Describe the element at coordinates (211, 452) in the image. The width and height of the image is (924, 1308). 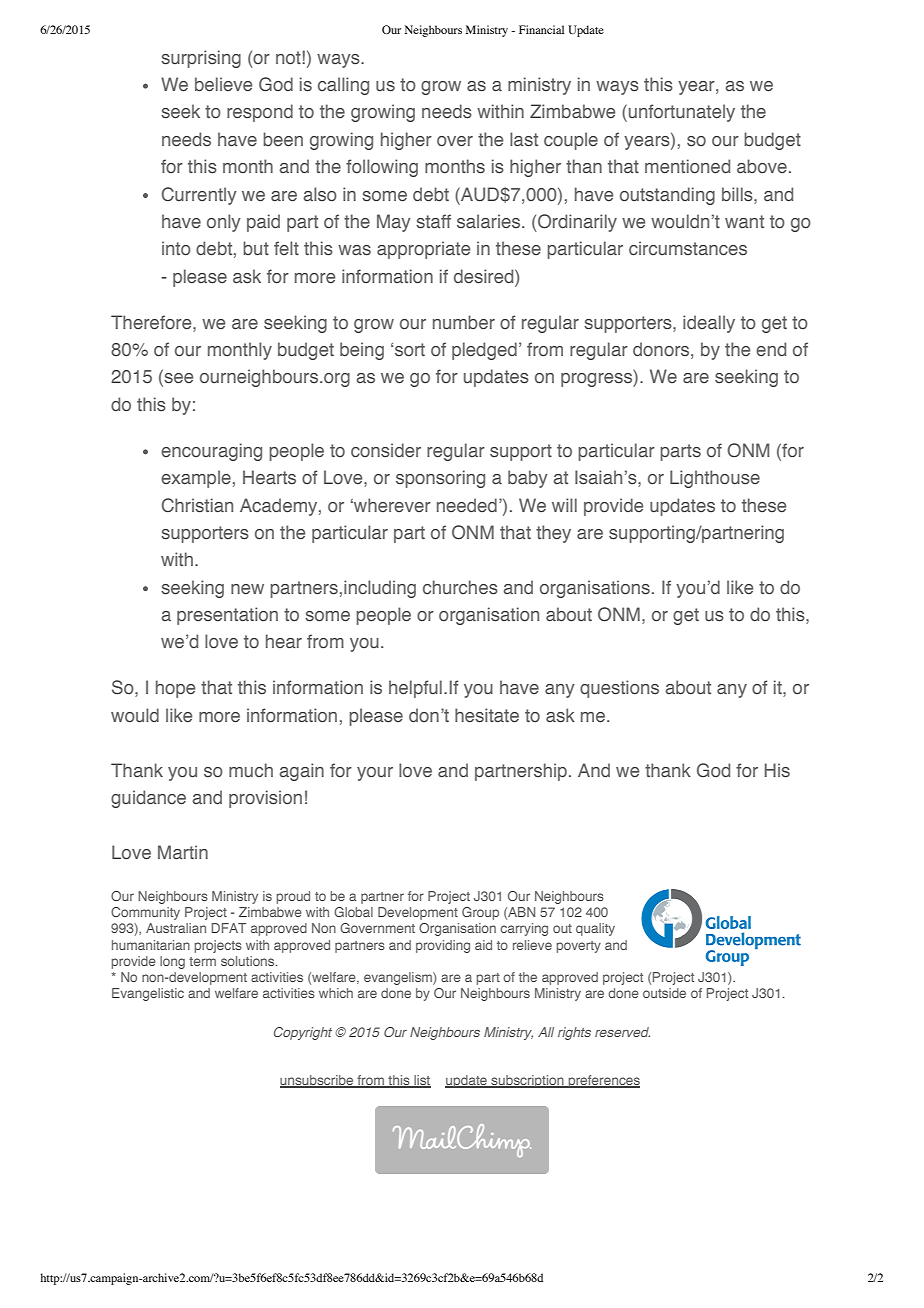
I see `encouraging` at that location.
